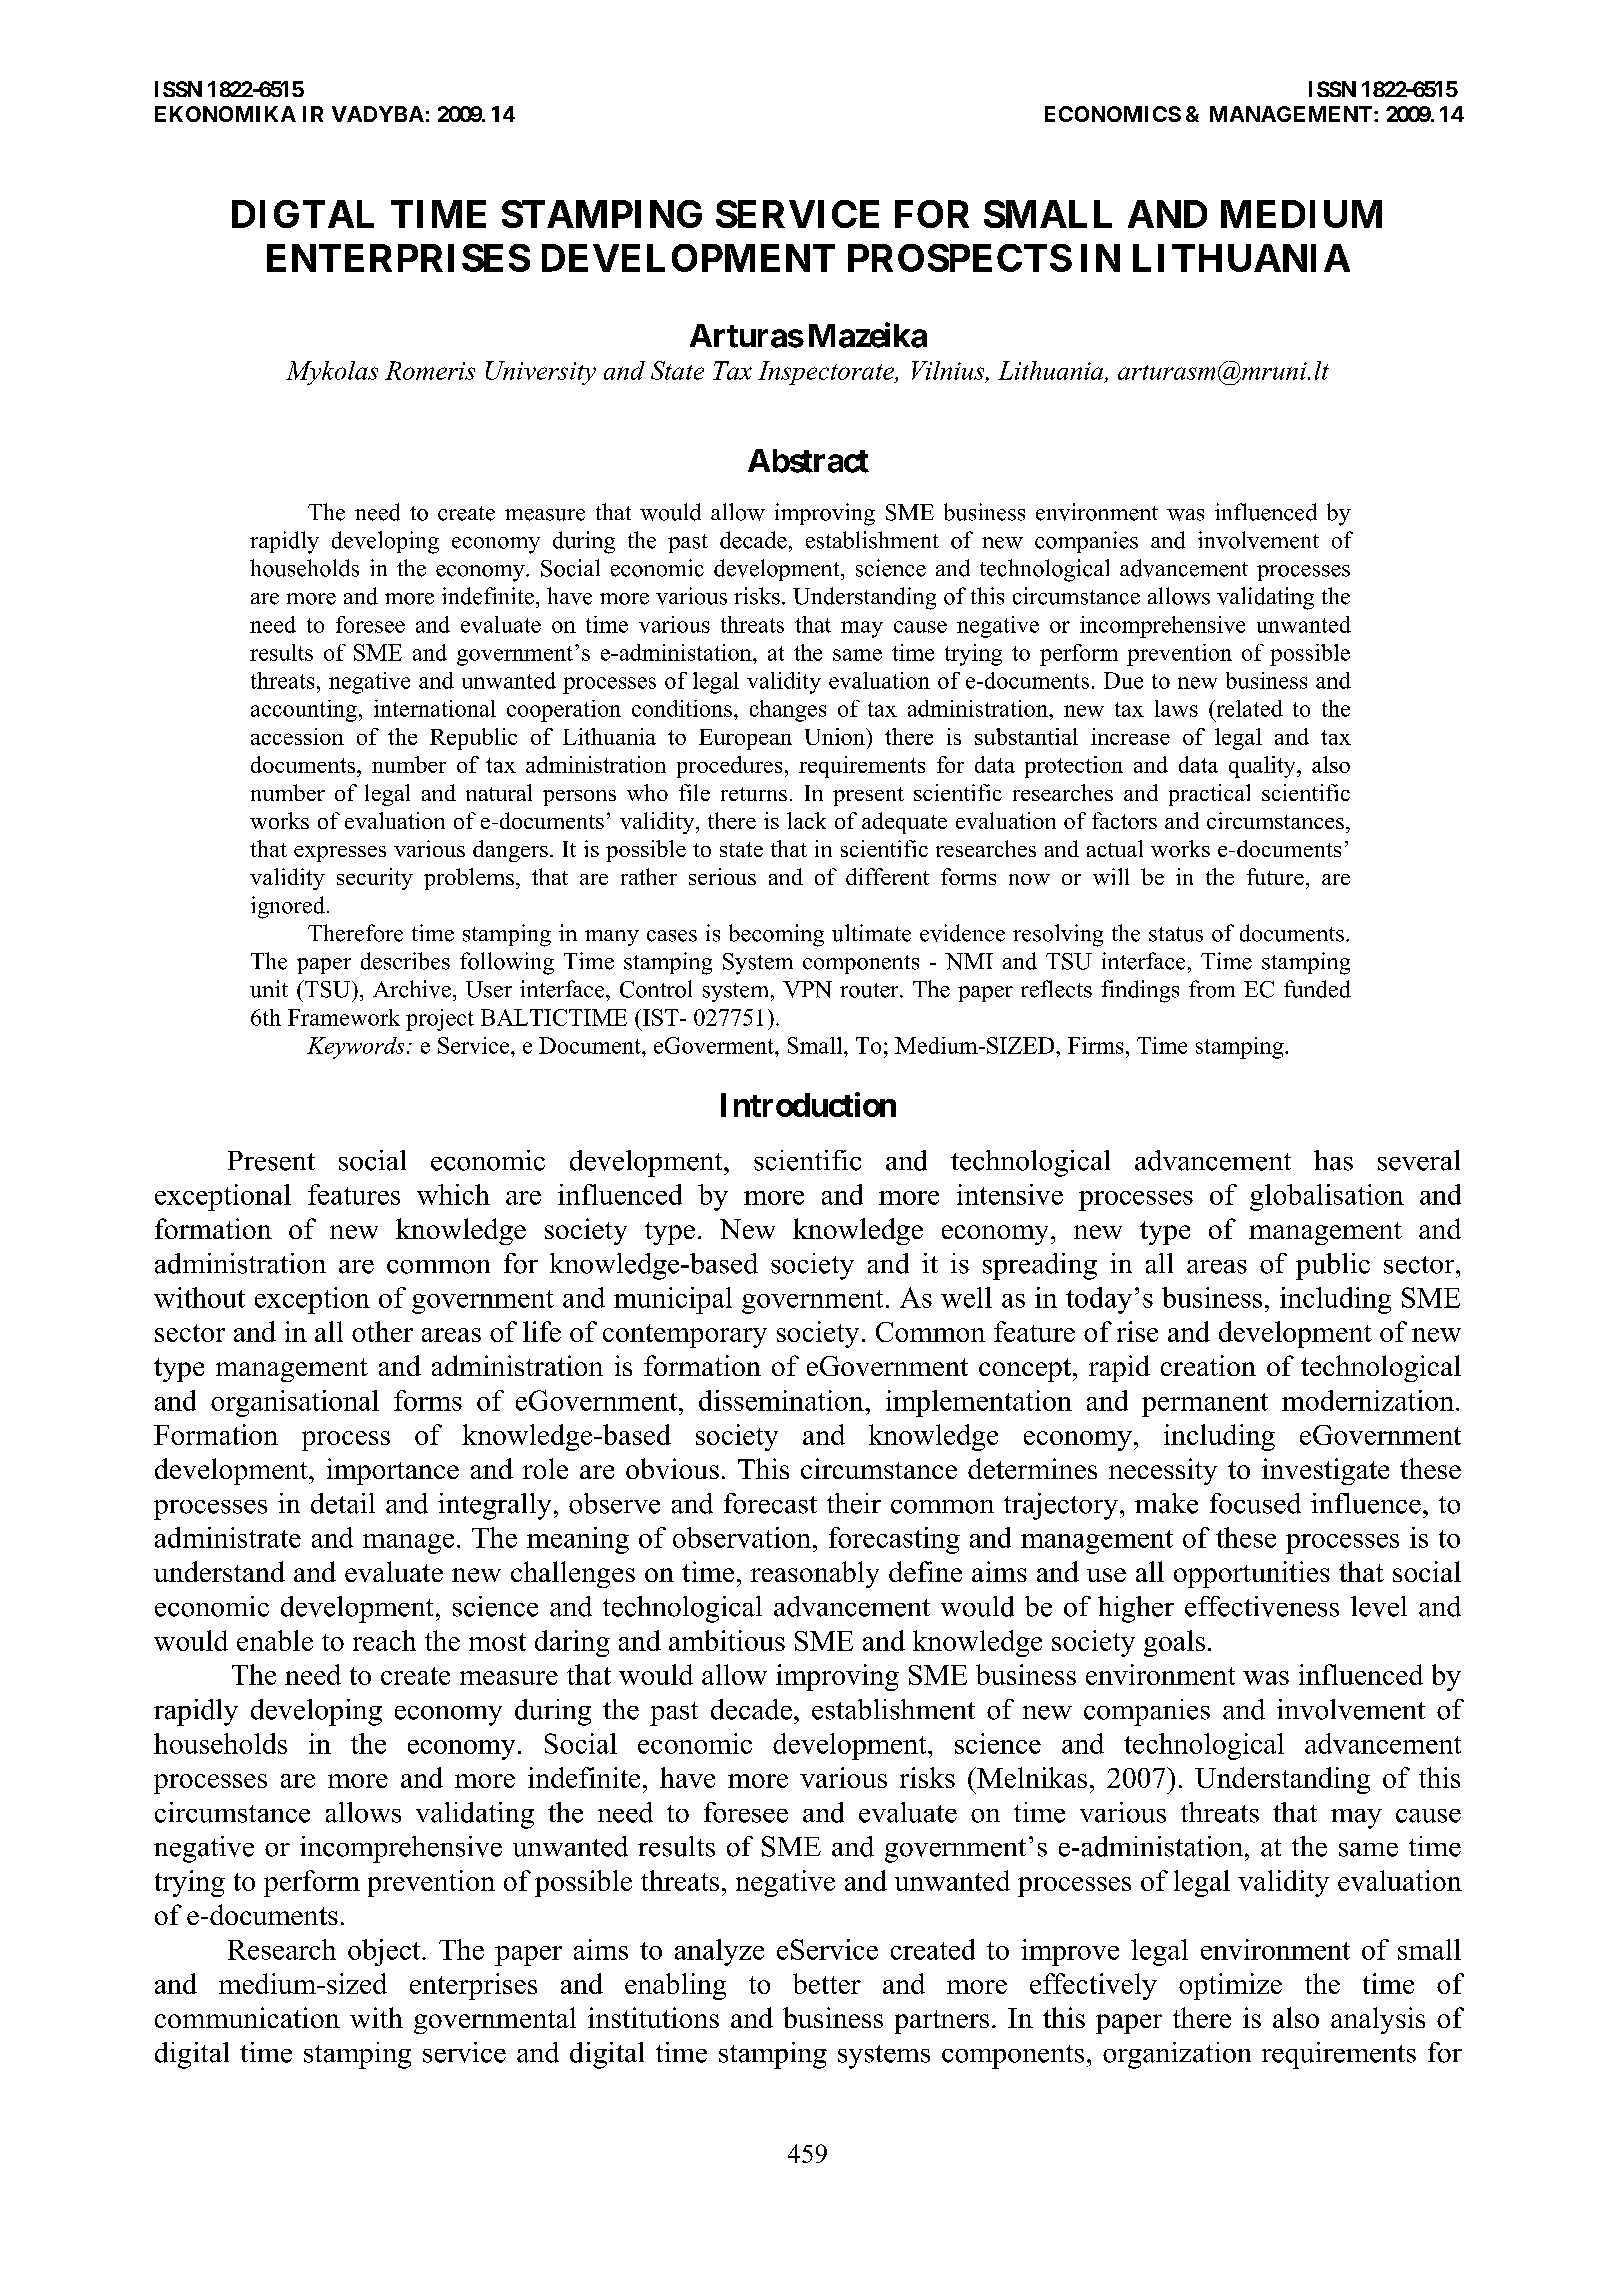 The height and width of the image is (2284, 1615). Describe the element at coordinates (808, 461) in the image. I see `Abstract` at that location.
